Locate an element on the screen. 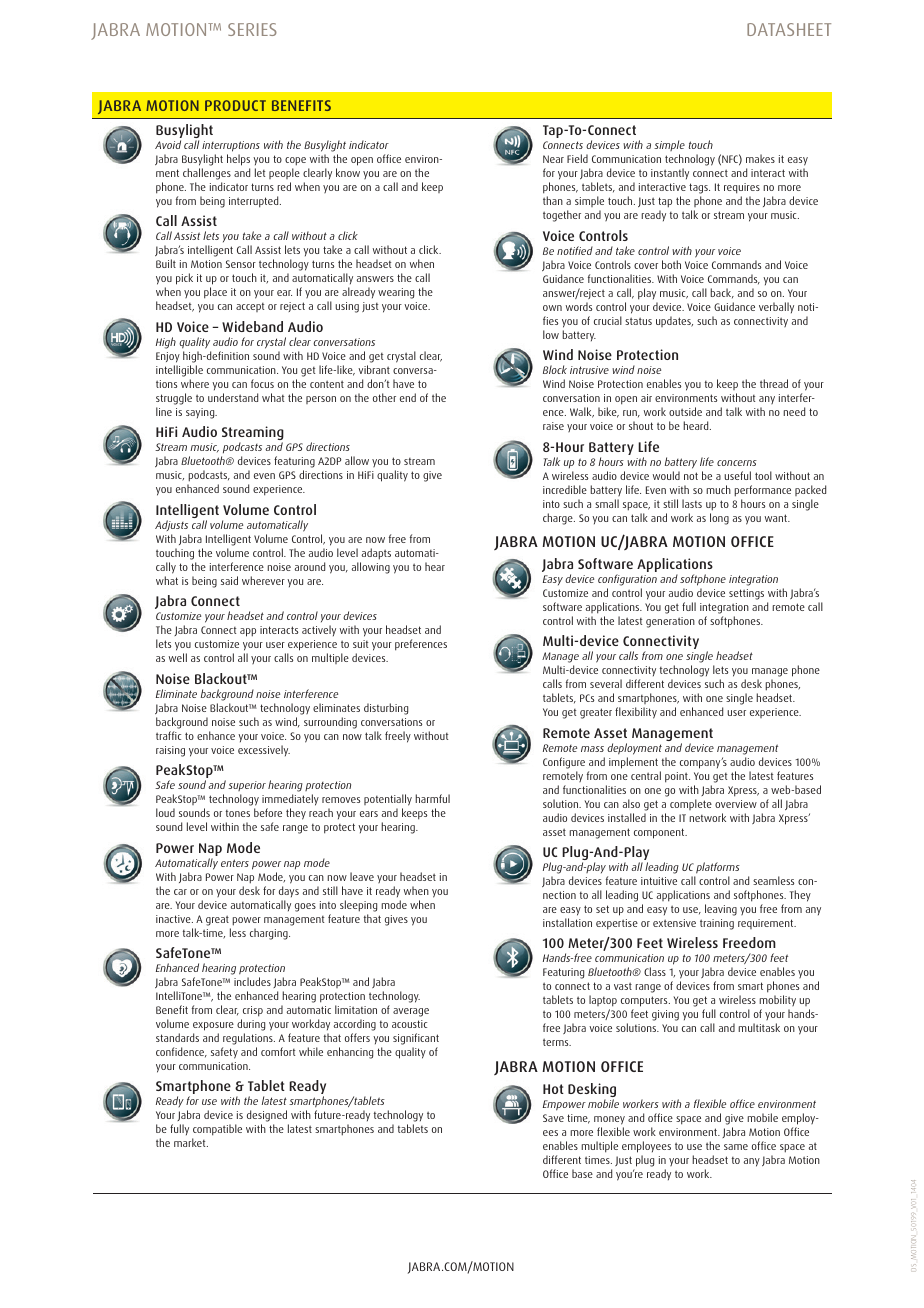 Image resolution: width=924 pixels, height=1308 pixels. Save is located at coordinates (553, 1118).
